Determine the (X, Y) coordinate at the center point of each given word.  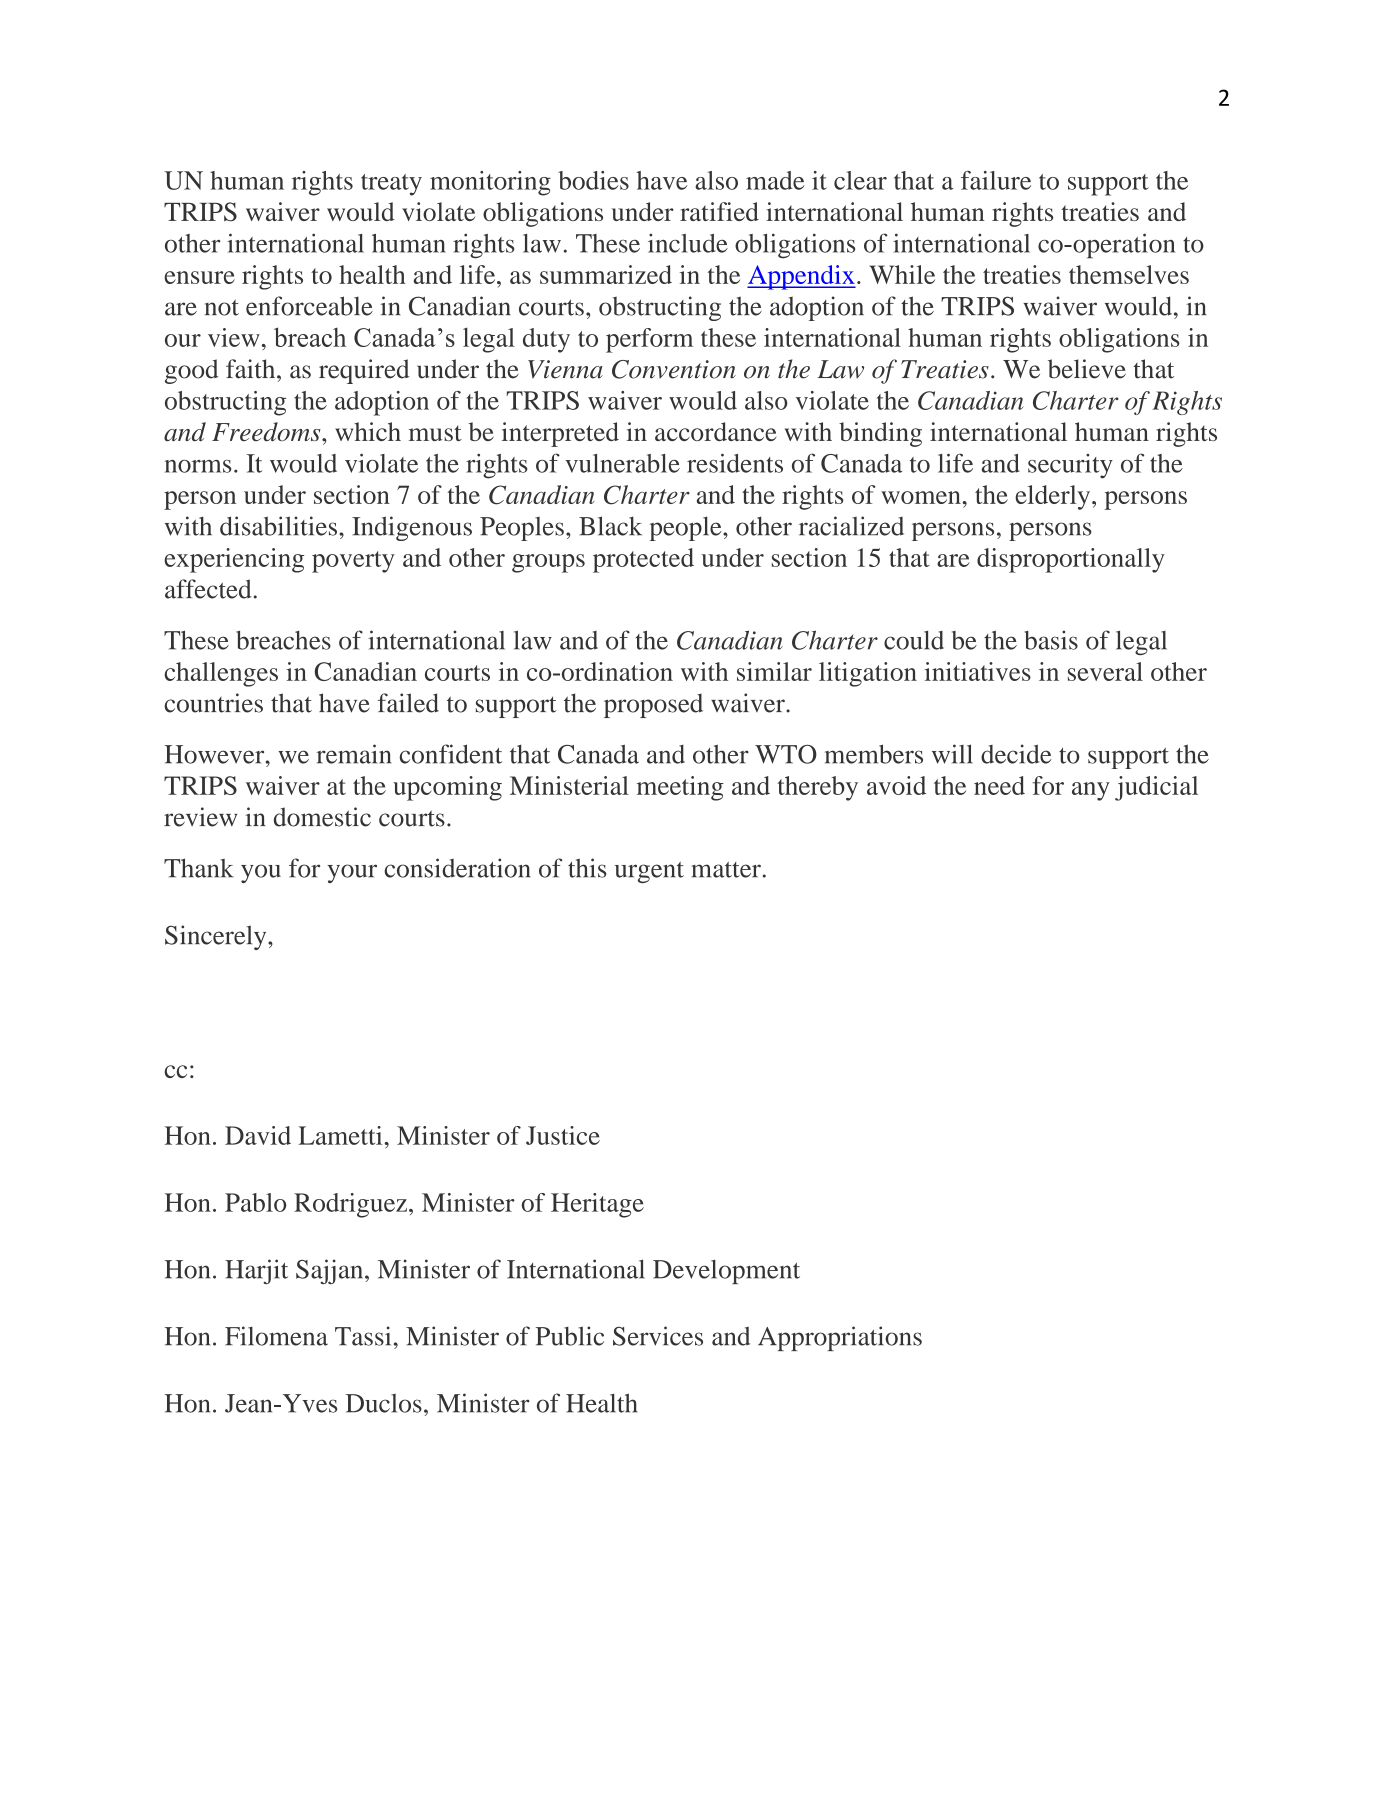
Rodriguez (350, 1205)
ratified (719, 211)
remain (353, 754)
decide (1016, 754)
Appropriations (840, 1338)
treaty (391, 185)
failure (996, 180)
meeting (680, 788)
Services (658, 1336)
